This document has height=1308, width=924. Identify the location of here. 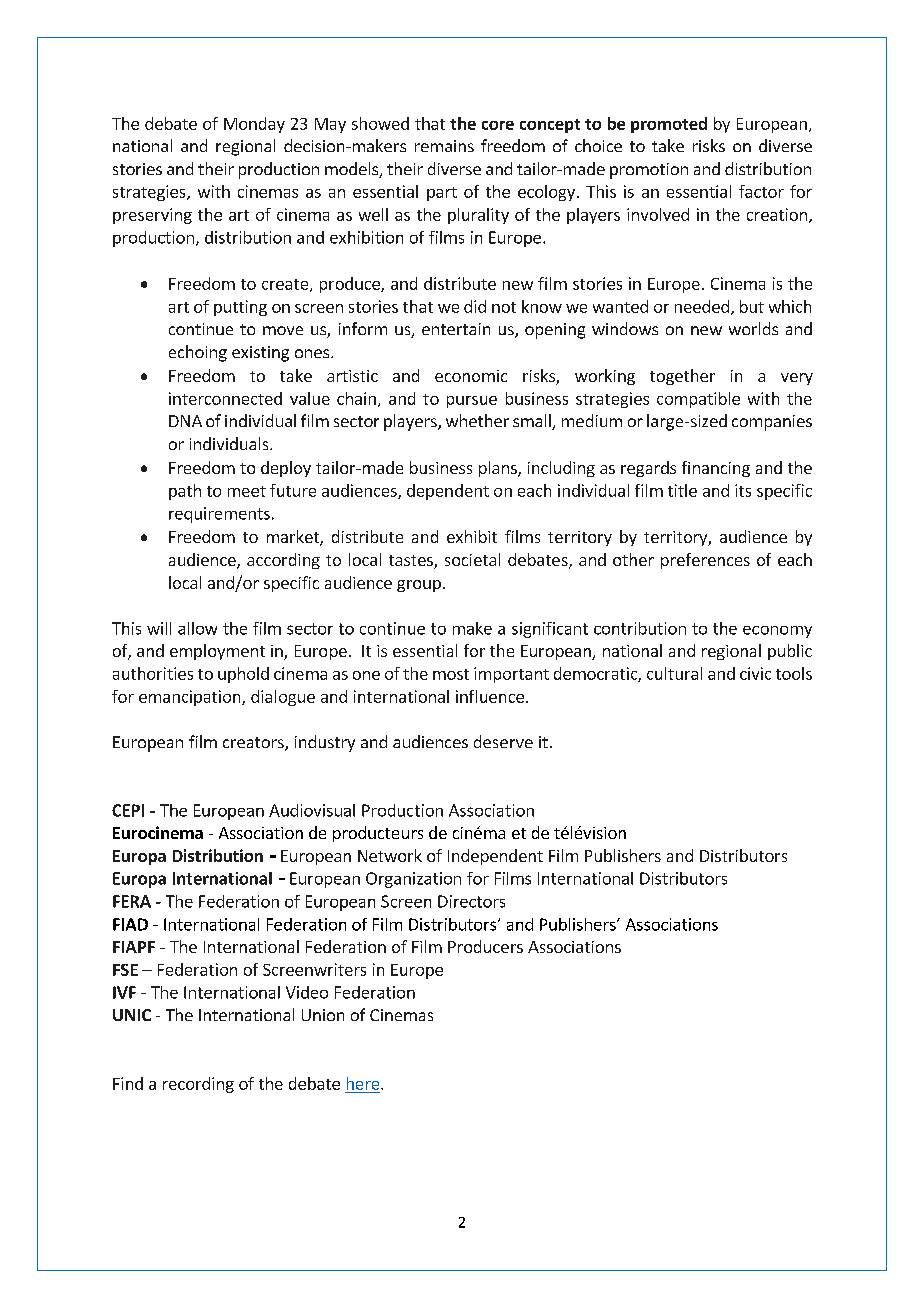
(364, 1083).
